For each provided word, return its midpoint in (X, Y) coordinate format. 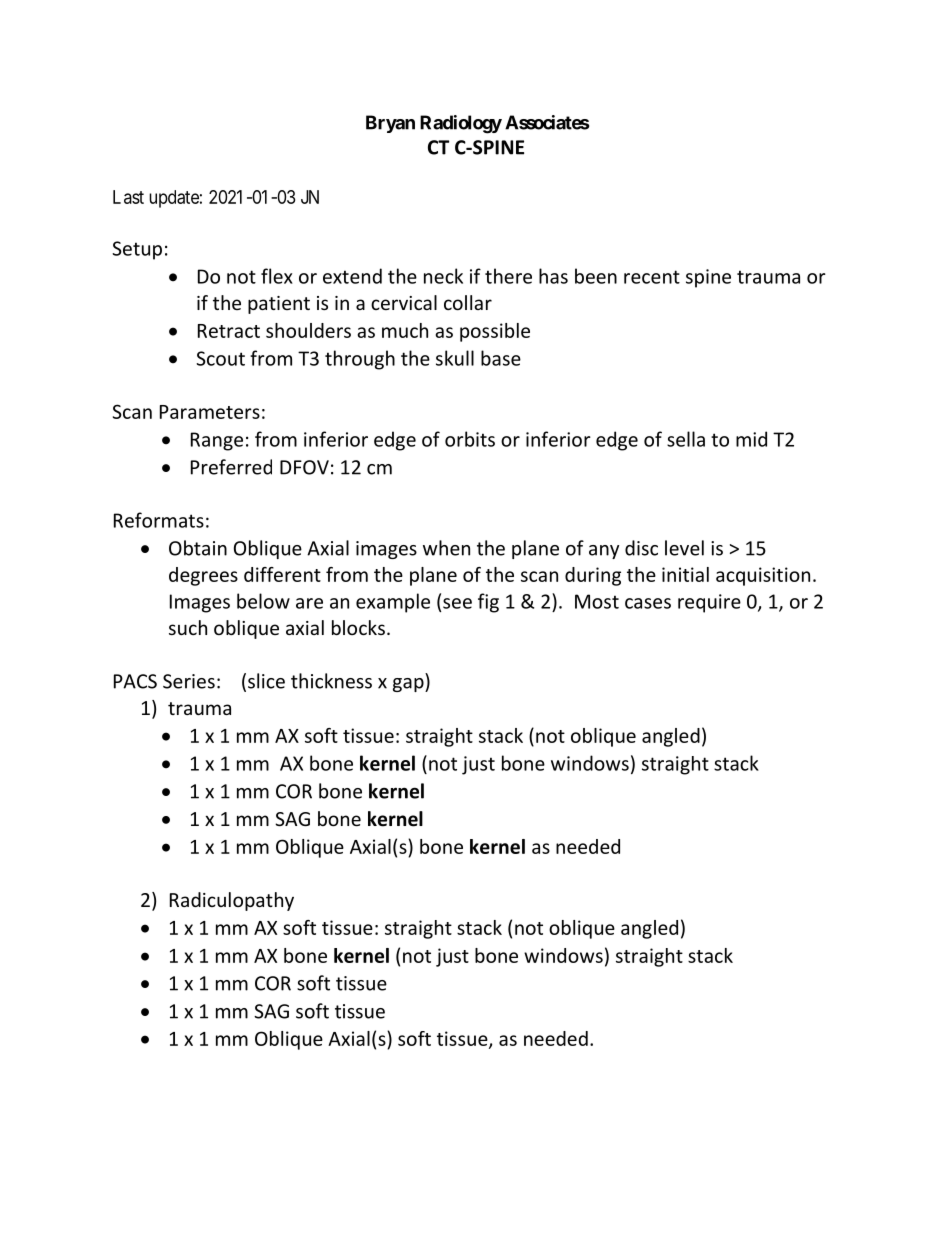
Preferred (231, 467)
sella (686, 439)
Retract (229, 331)
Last (128, 197)
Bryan (390, 124)
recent (652, 277)
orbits (470, 439)
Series (189, 681)
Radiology (461, 124)
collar (468, 302)
